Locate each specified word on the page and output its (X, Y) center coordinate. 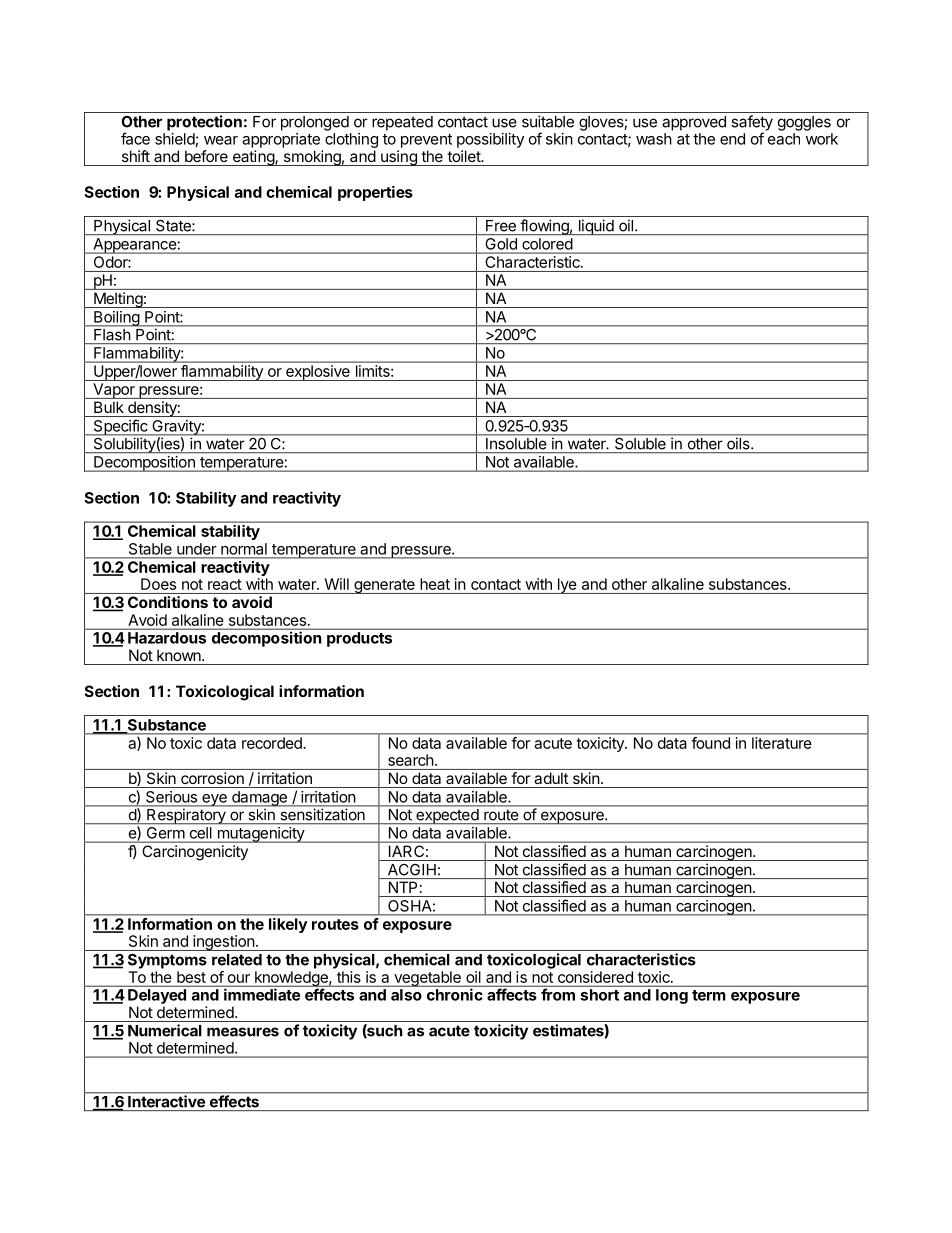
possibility (490, 140)
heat (435, 584)
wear (221, 140)
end (732, 139)
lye (567, 586)
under (196, 549)
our (239, 978)
